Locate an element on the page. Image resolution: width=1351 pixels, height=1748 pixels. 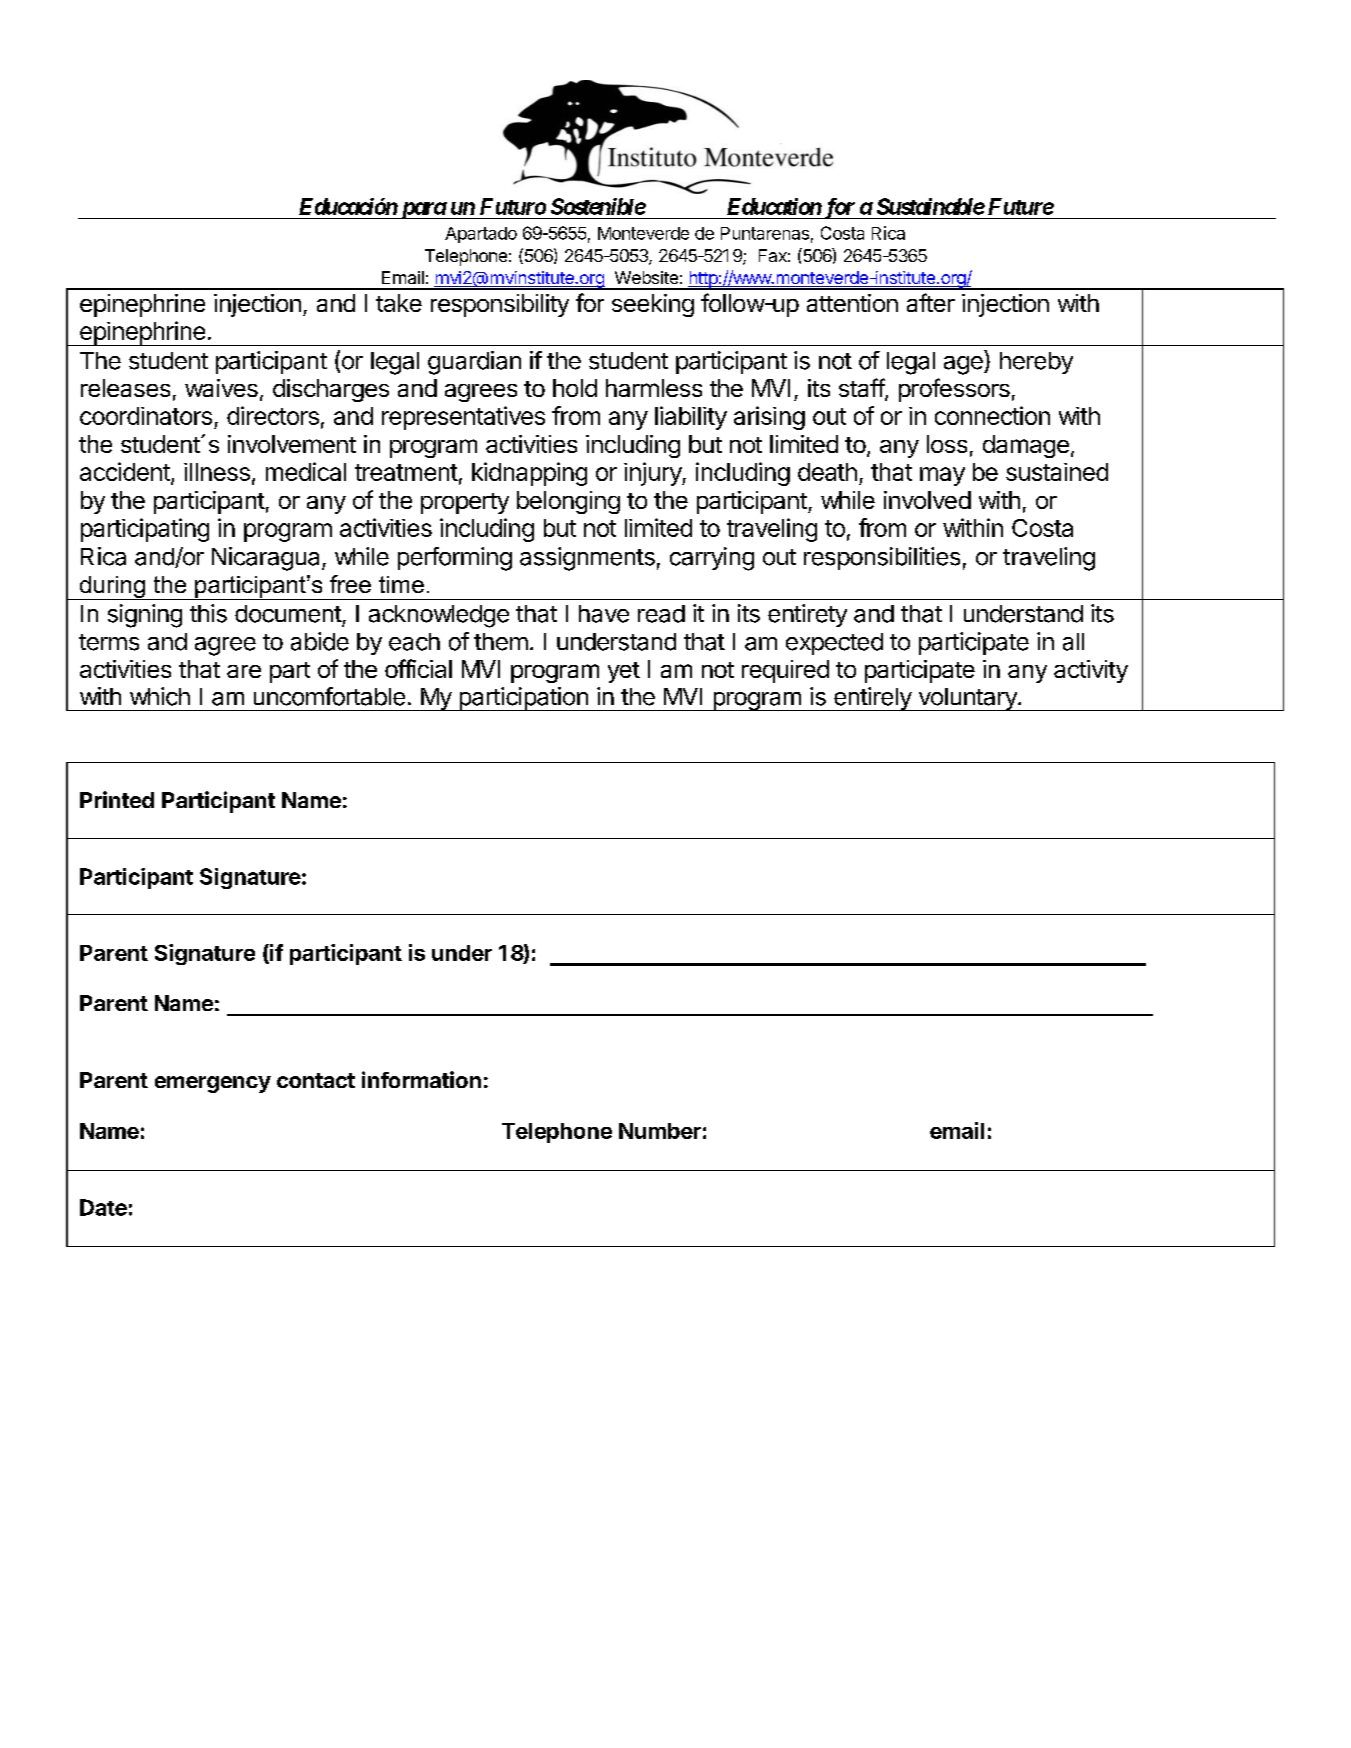
Number is located at coordinates (660, 1131).
